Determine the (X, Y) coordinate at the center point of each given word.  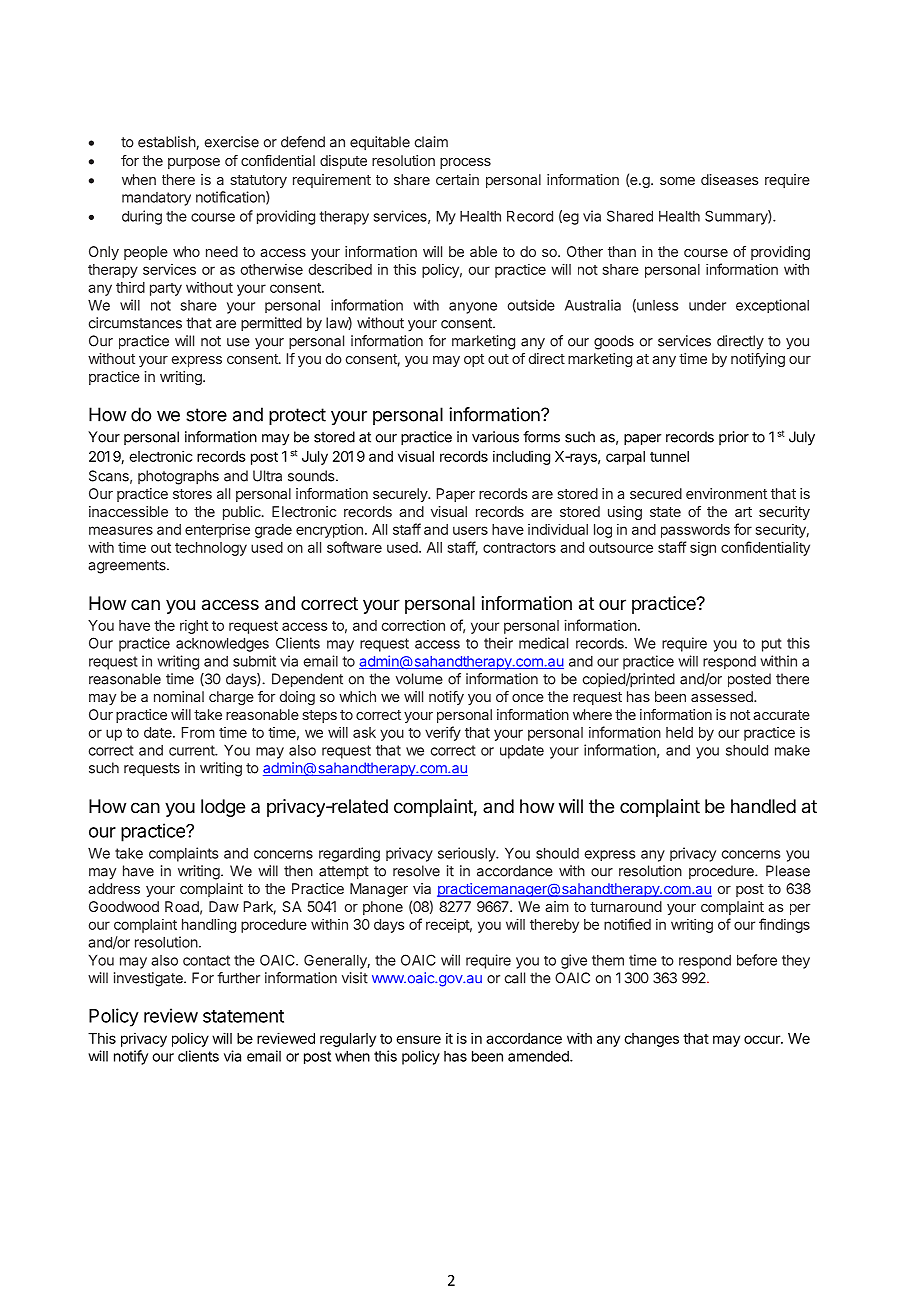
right (194, 627)
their (498, 643)
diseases (730, 179)
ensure (418, 1039)
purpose (194, 163)
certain (457, 179)
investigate (149, 979)
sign (703, 549)
